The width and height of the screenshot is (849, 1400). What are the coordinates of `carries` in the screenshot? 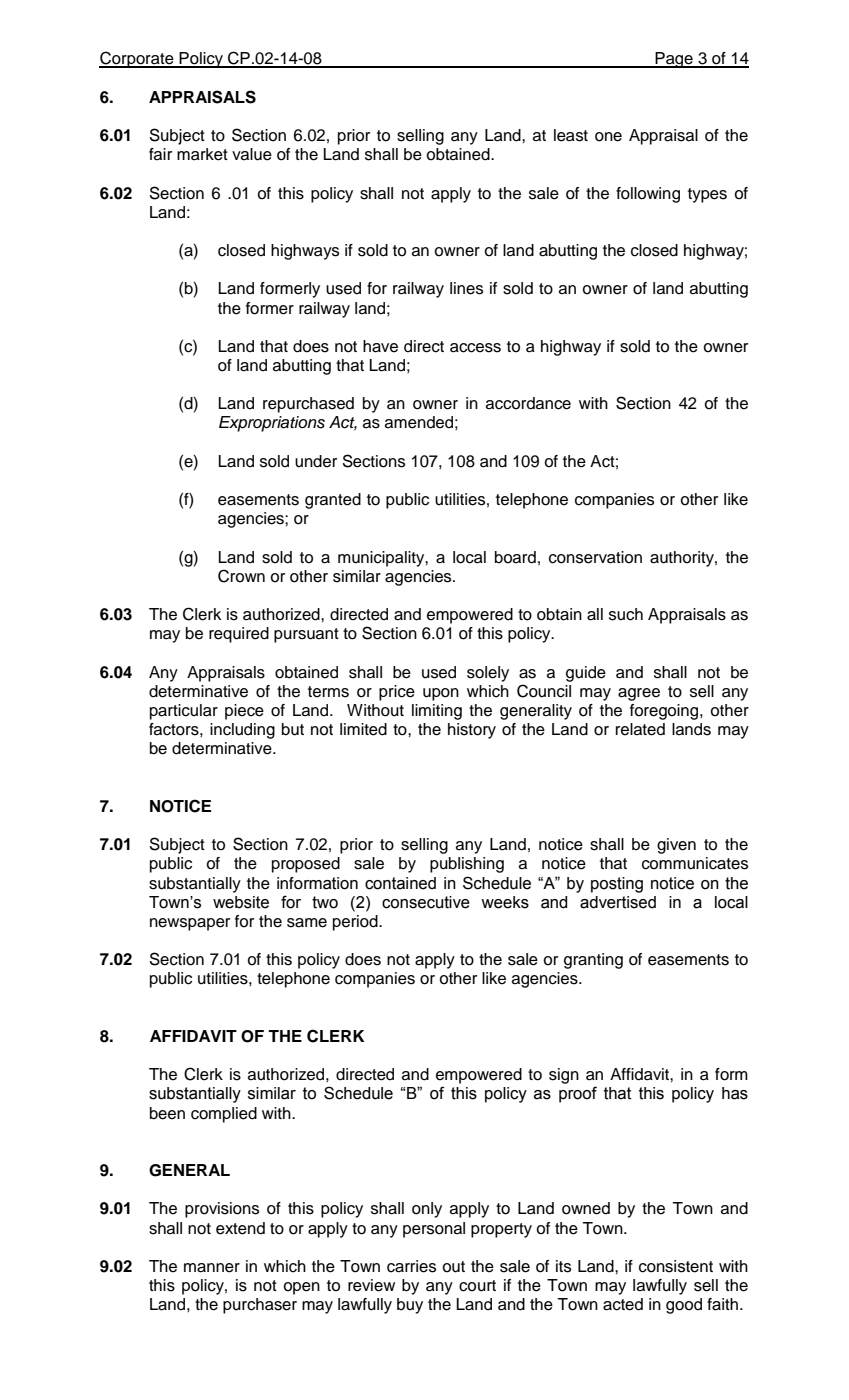 It's located at (411, 1266).
